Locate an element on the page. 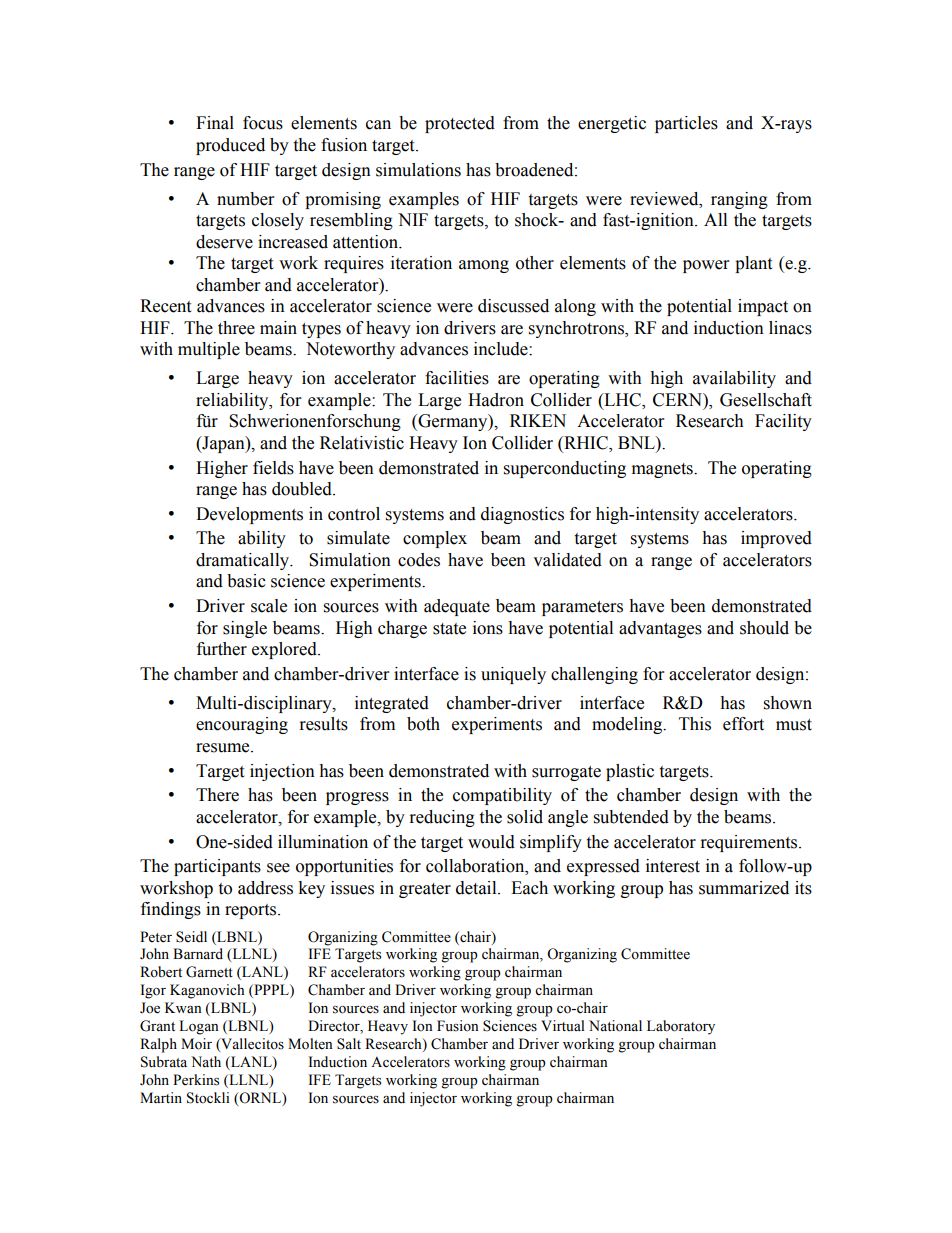 This image has height=1233, width=952. single is located at coordinates (245, 629).
